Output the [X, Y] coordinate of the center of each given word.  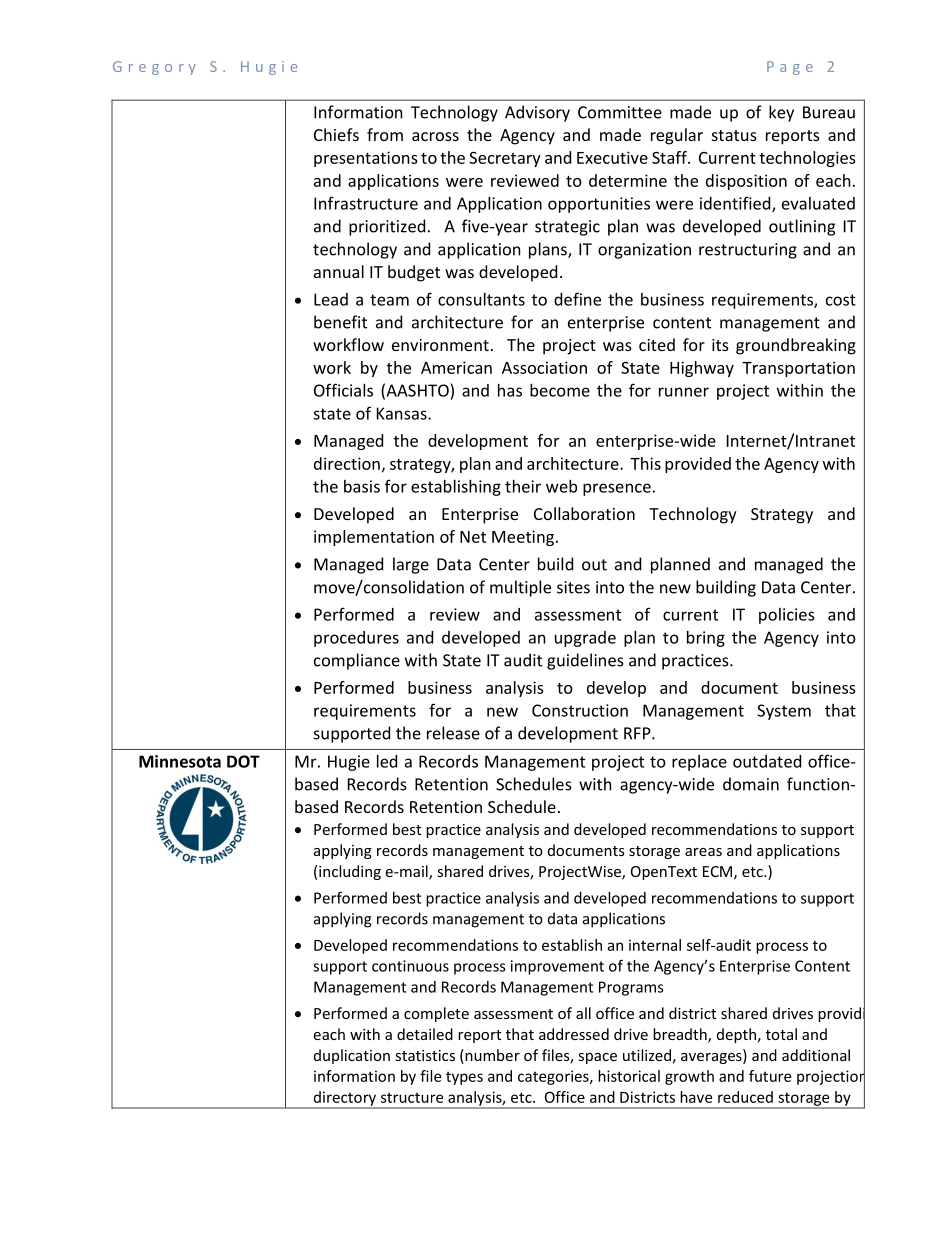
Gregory [154, 68]
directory [344, 1099]
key [781, 113]
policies [787, 616]
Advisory [537, 113]
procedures [356, 639]
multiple [520, 588]
